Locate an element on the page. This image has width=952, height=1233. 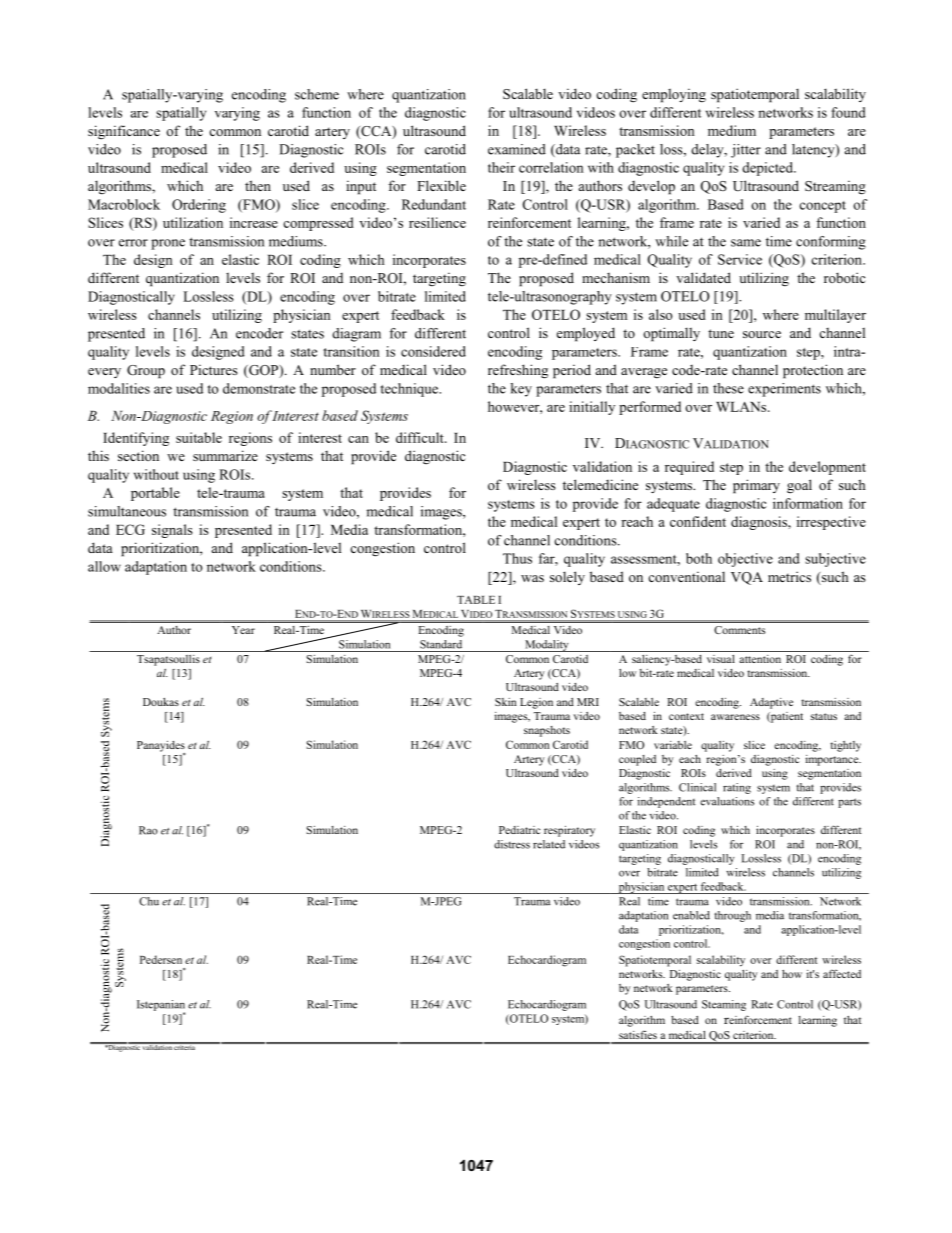
Steaming is located at coordinates (724, 1005).
